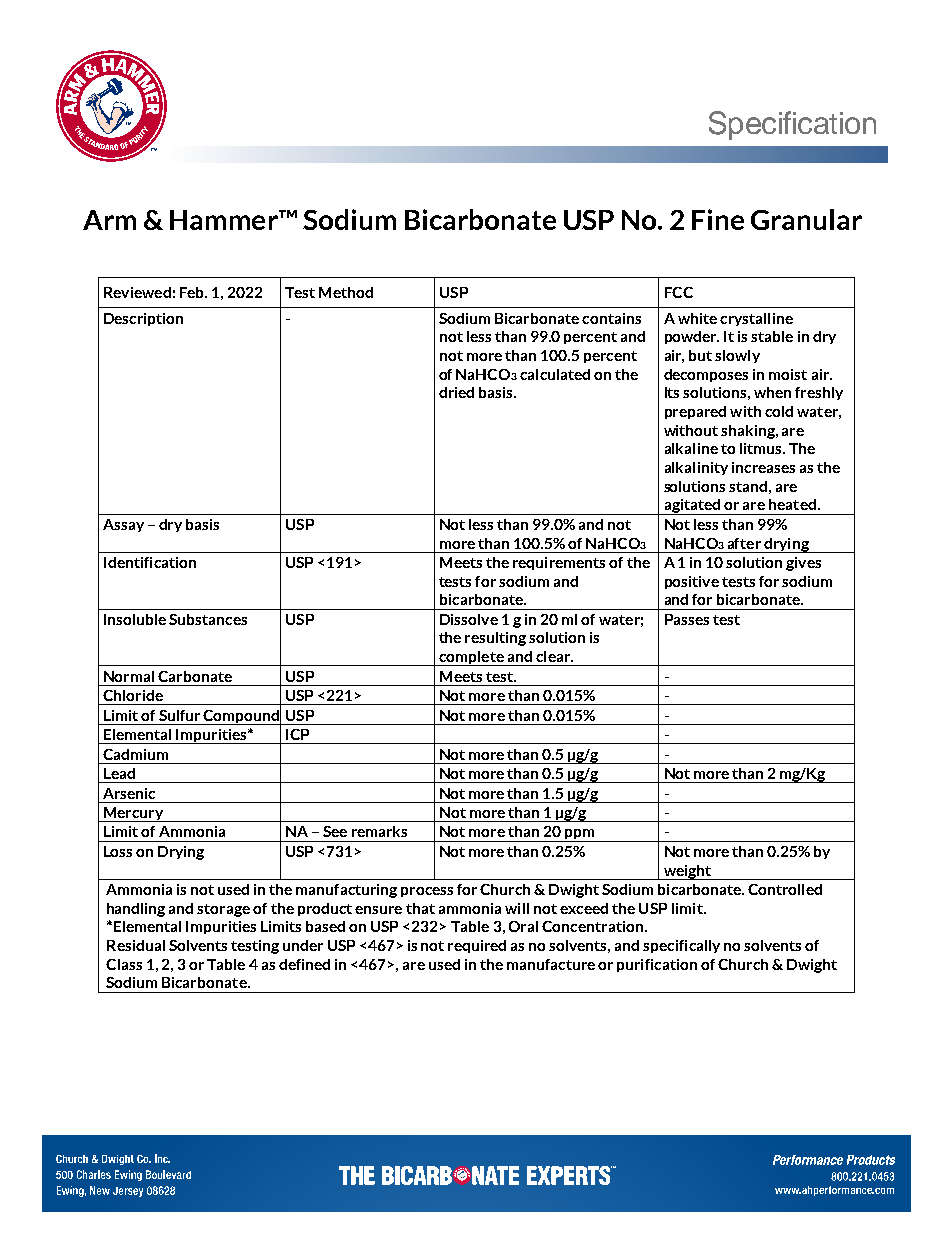 Image resolution: width=952 pixels, height=1233 pixels. Describe the element at coordinates (477, 946) in the screenshot. I see `required` at that location.
